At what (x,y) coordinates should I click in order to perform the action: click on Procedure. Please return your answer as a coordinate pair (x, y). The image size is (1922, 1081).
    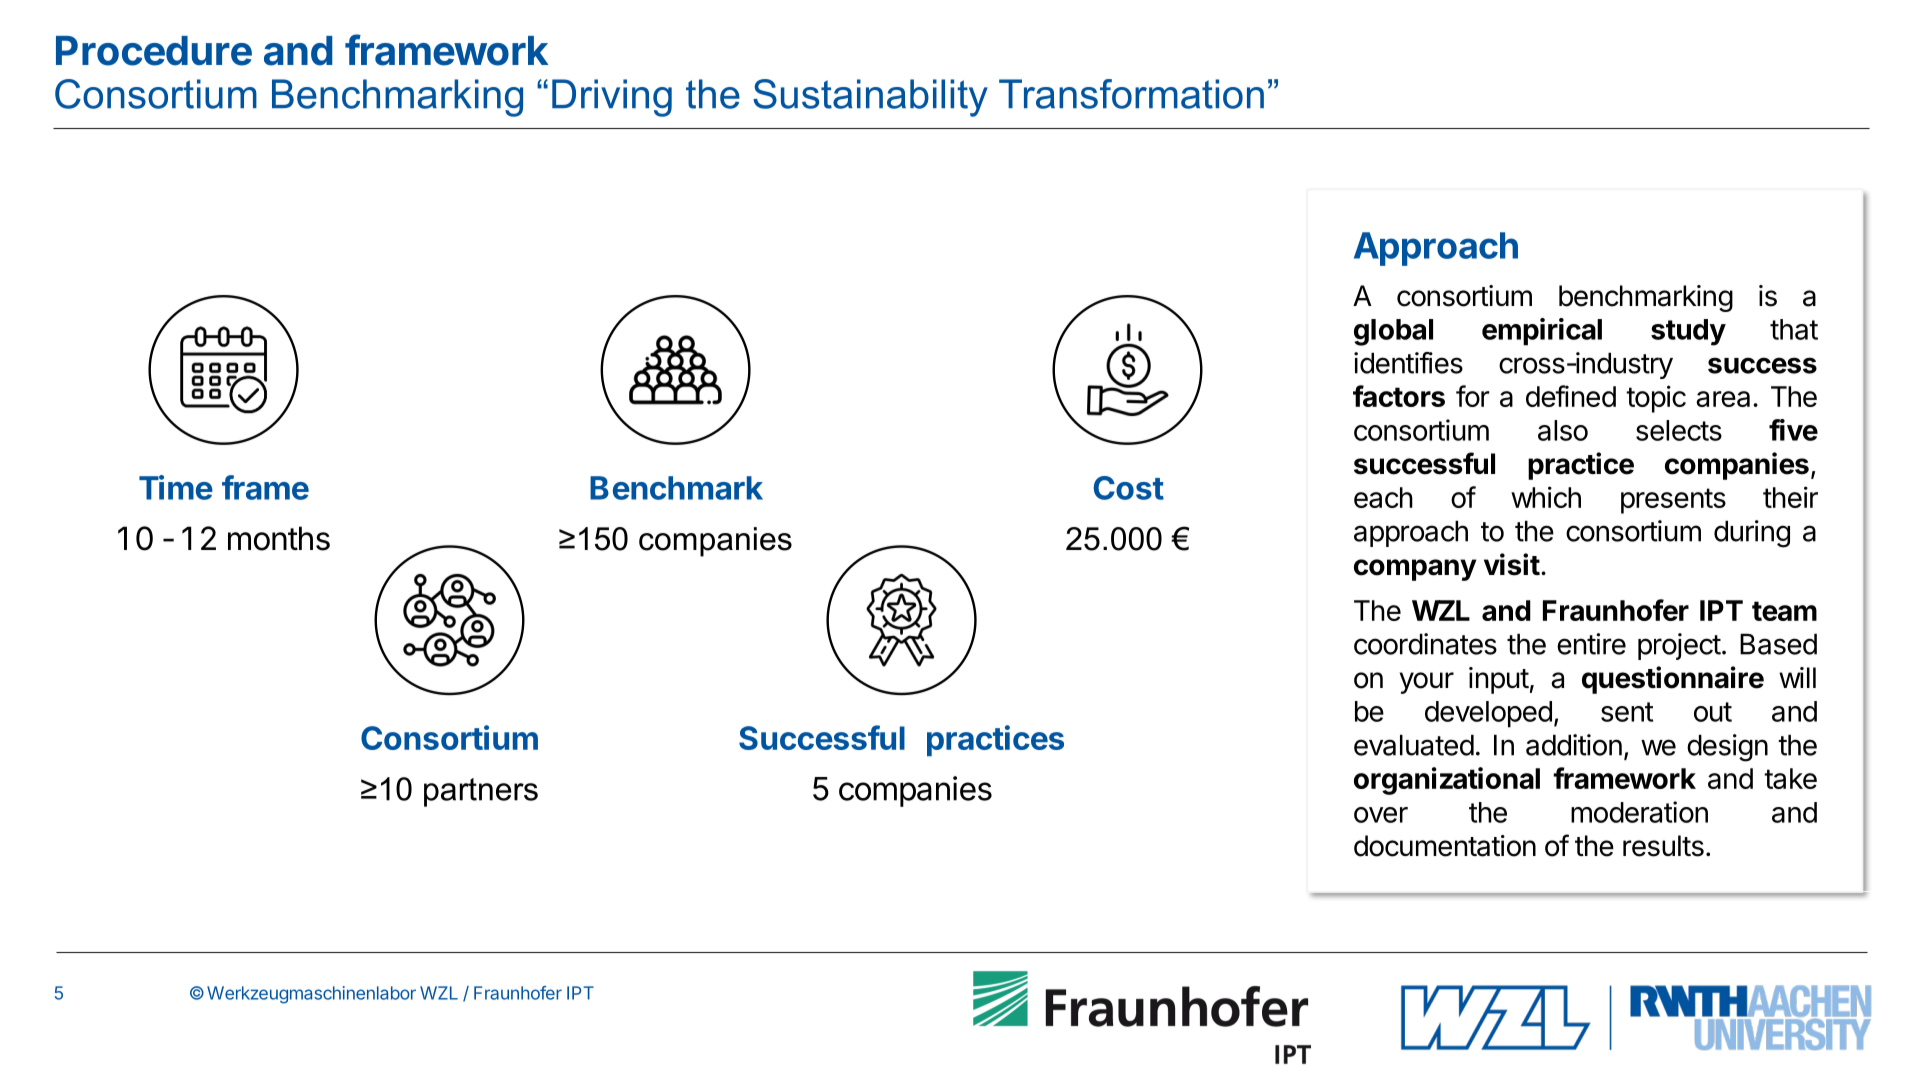
    Looking at the image, I should click on (154, 51).
